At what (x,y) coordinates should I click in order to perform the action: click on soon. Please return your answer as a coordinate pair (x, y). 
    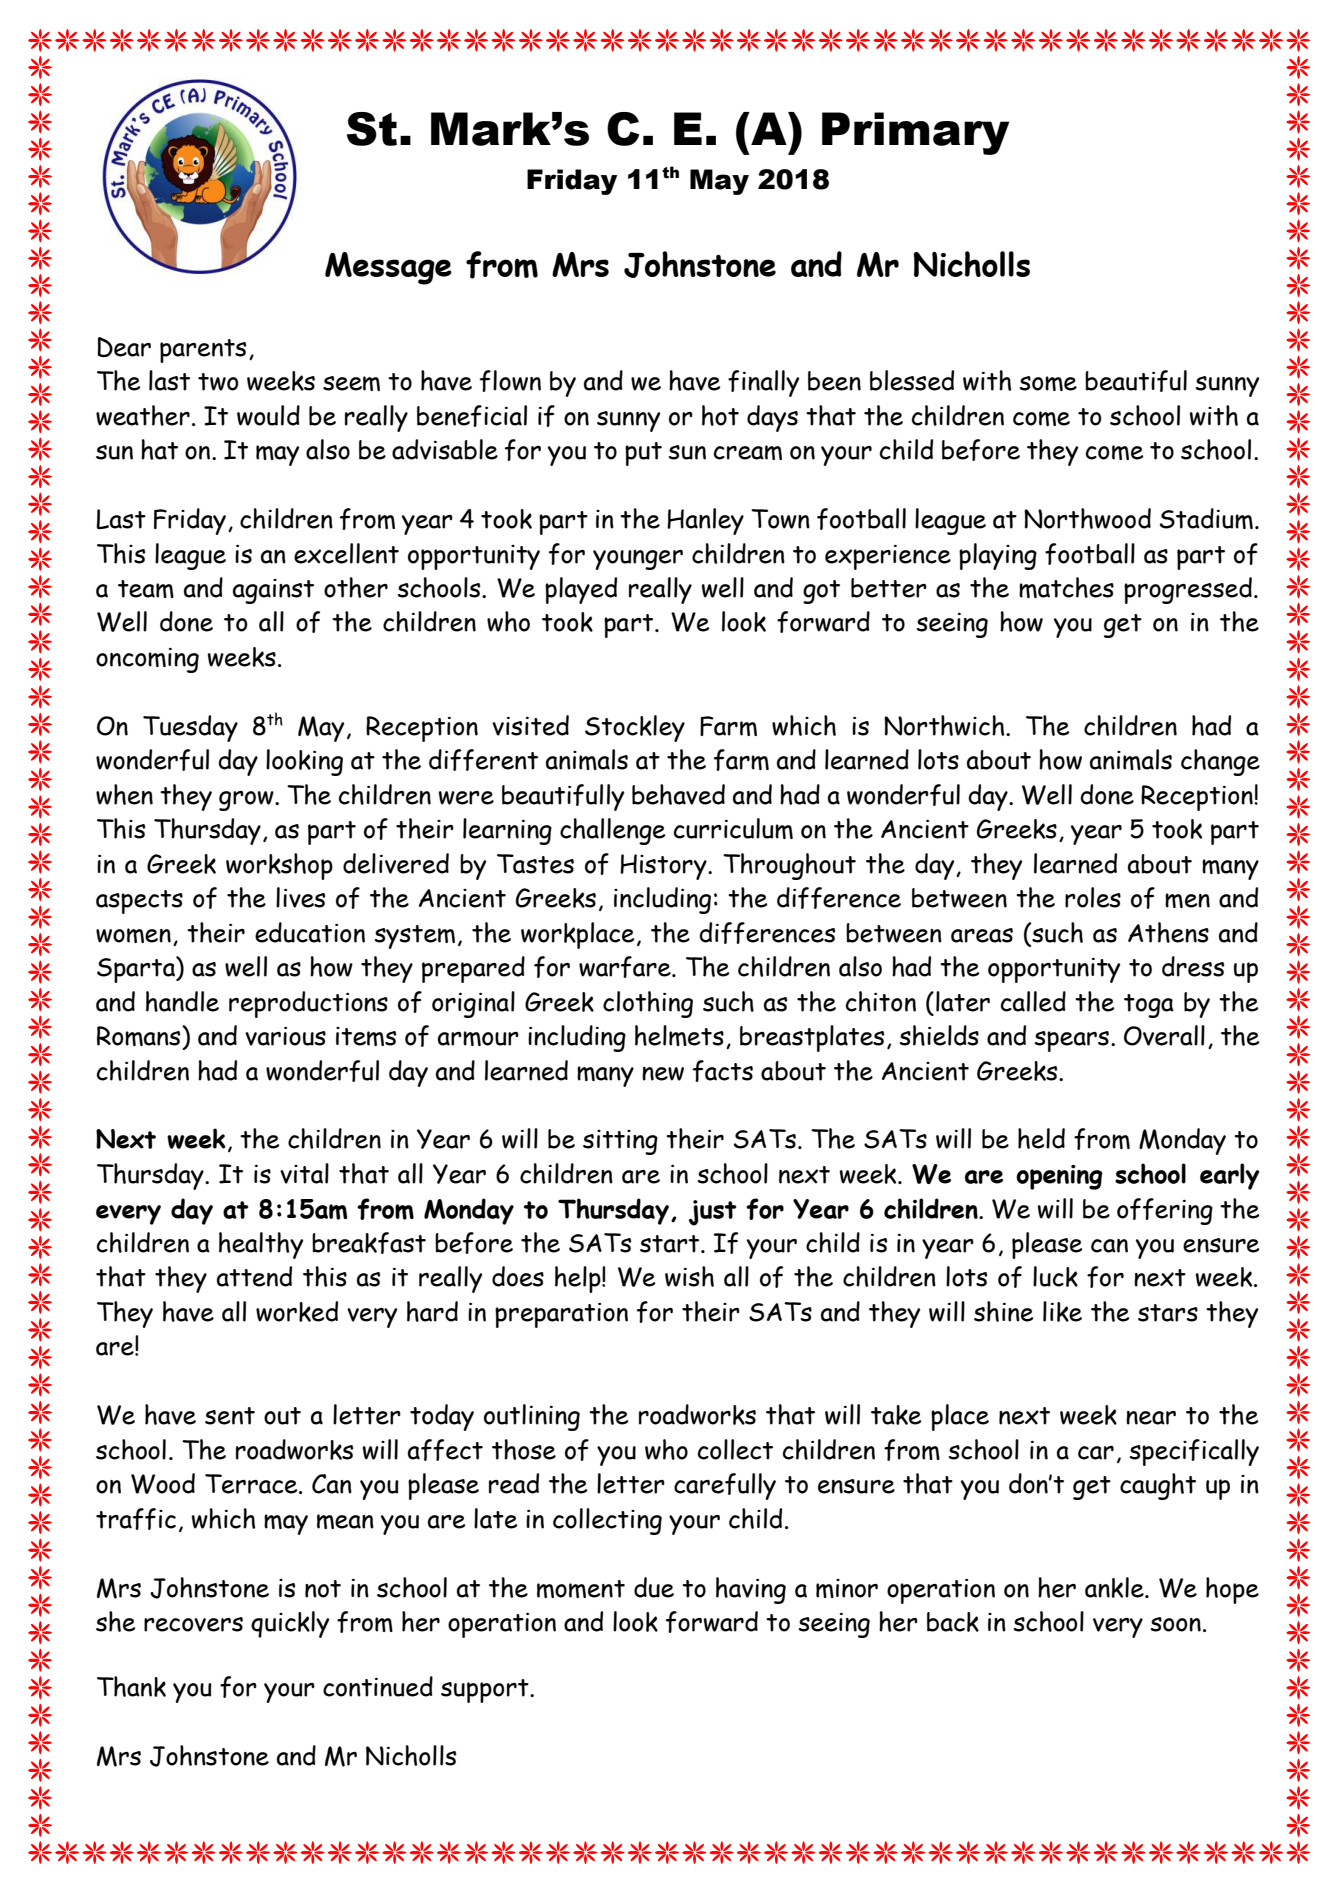
    Looking at the image, I should click on (1176, 1624).
